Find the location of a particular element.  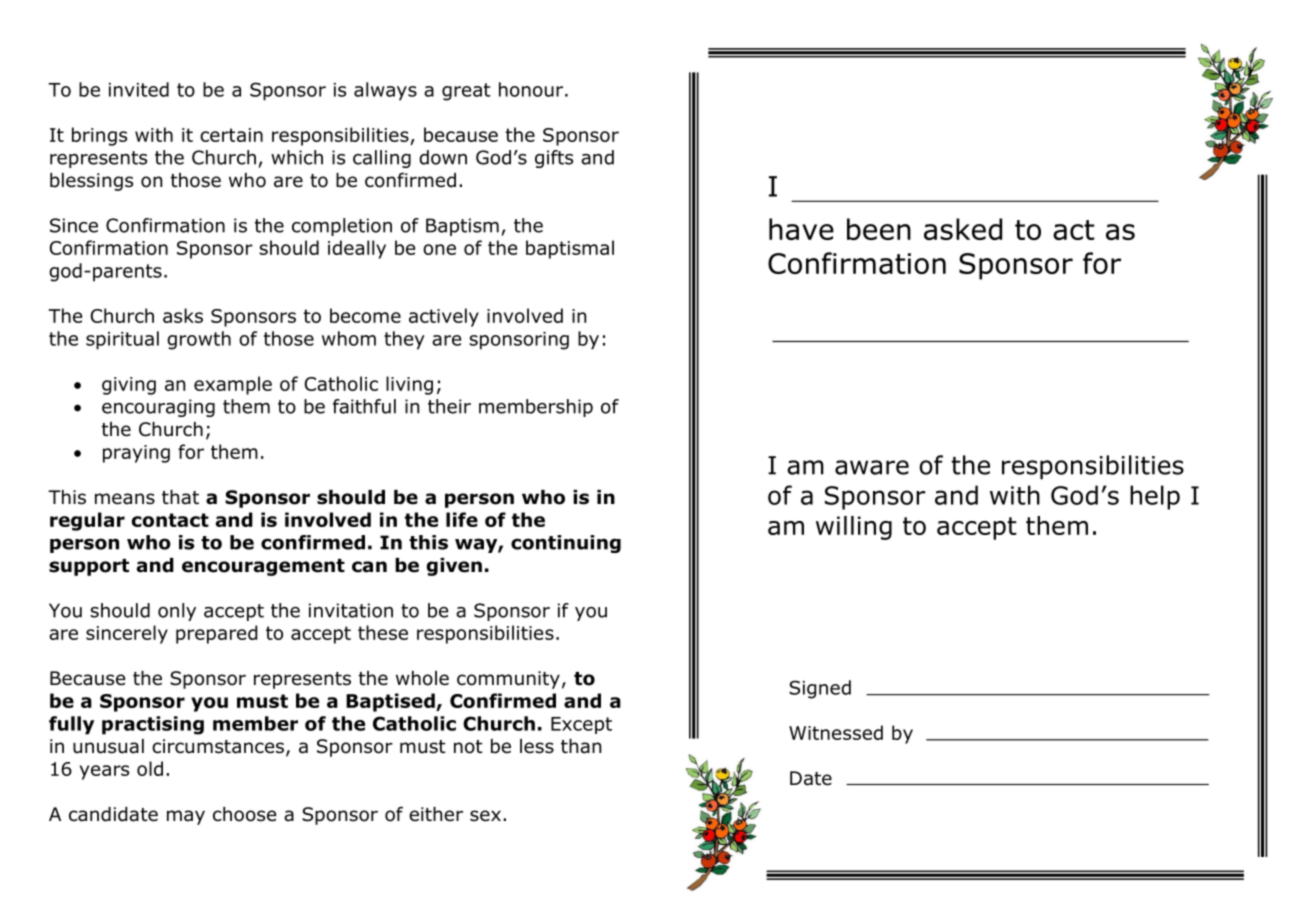

sex is located at coordinates (485, 816).
